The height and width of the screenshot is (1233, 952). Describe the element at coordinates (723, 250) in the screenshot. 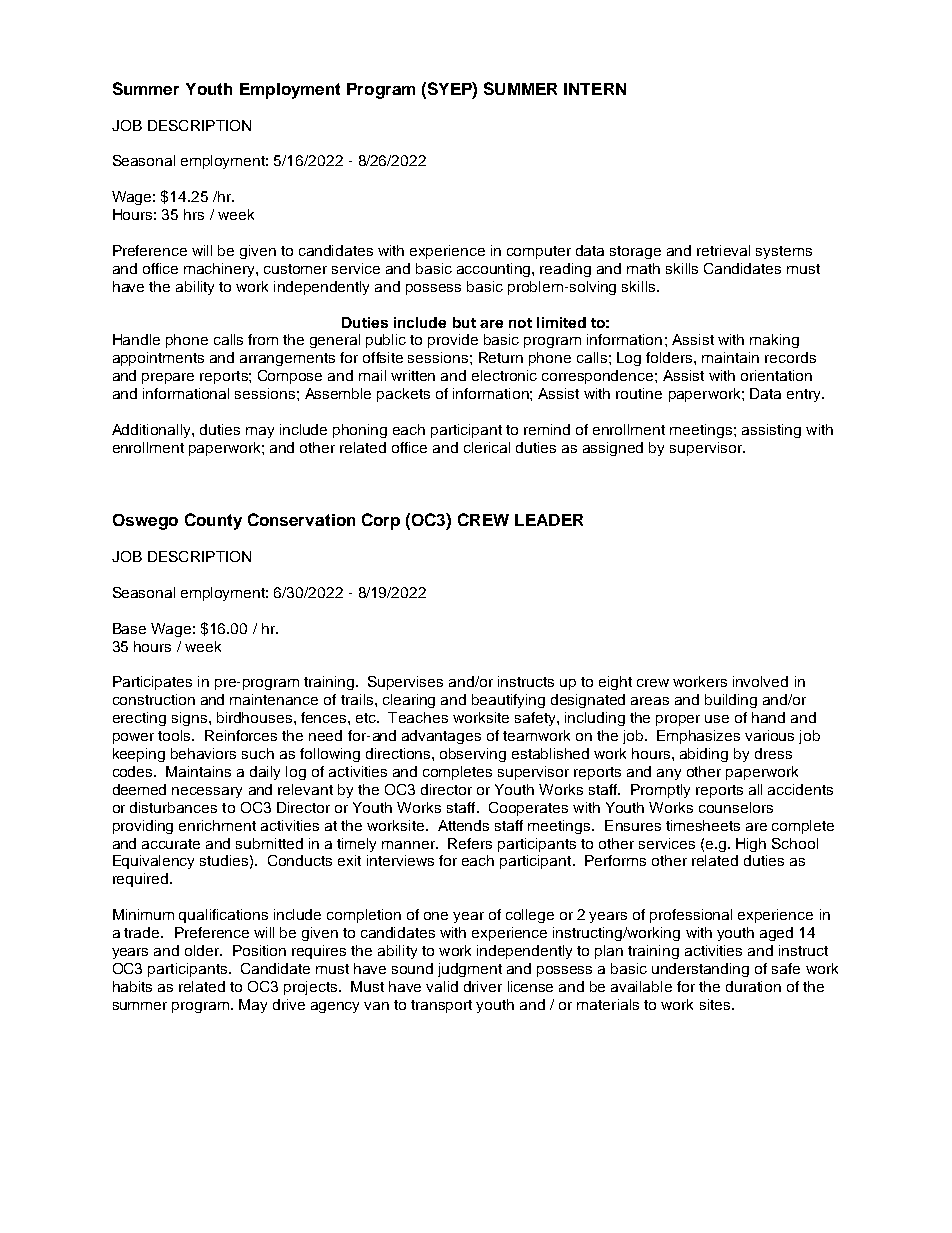

I see `retrieval` at that location.
